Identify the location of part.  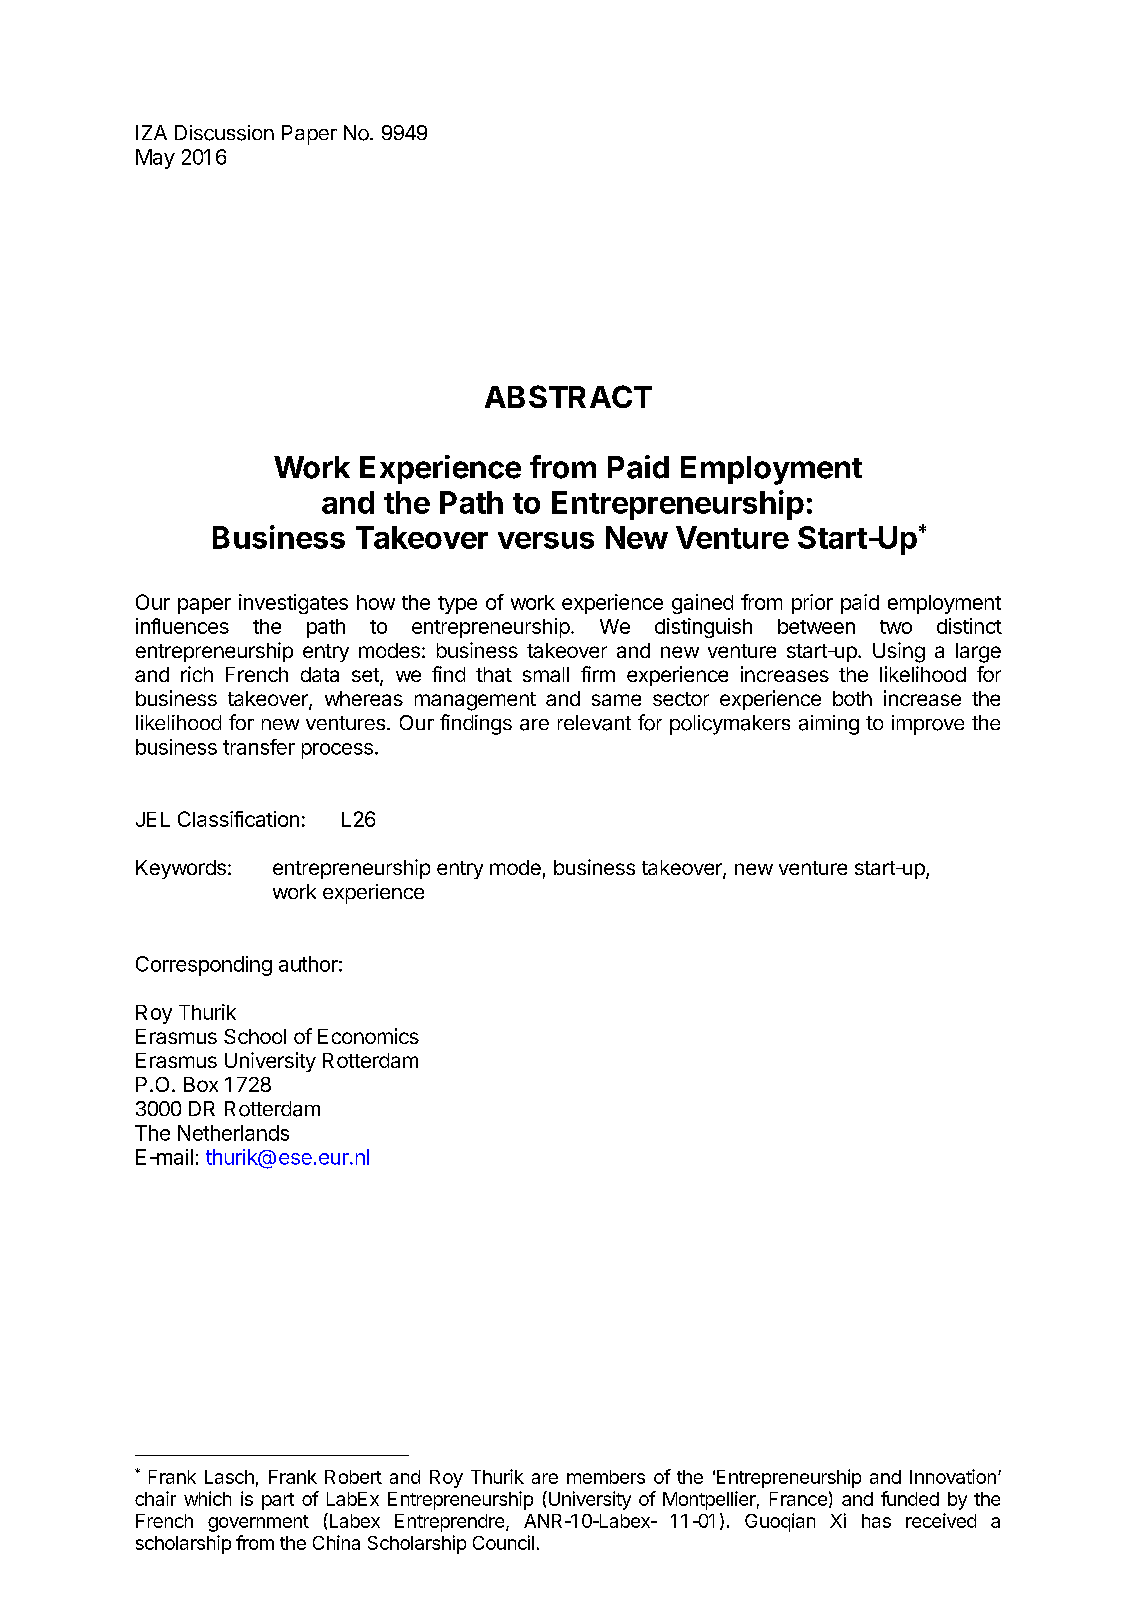
(278, 1501).
